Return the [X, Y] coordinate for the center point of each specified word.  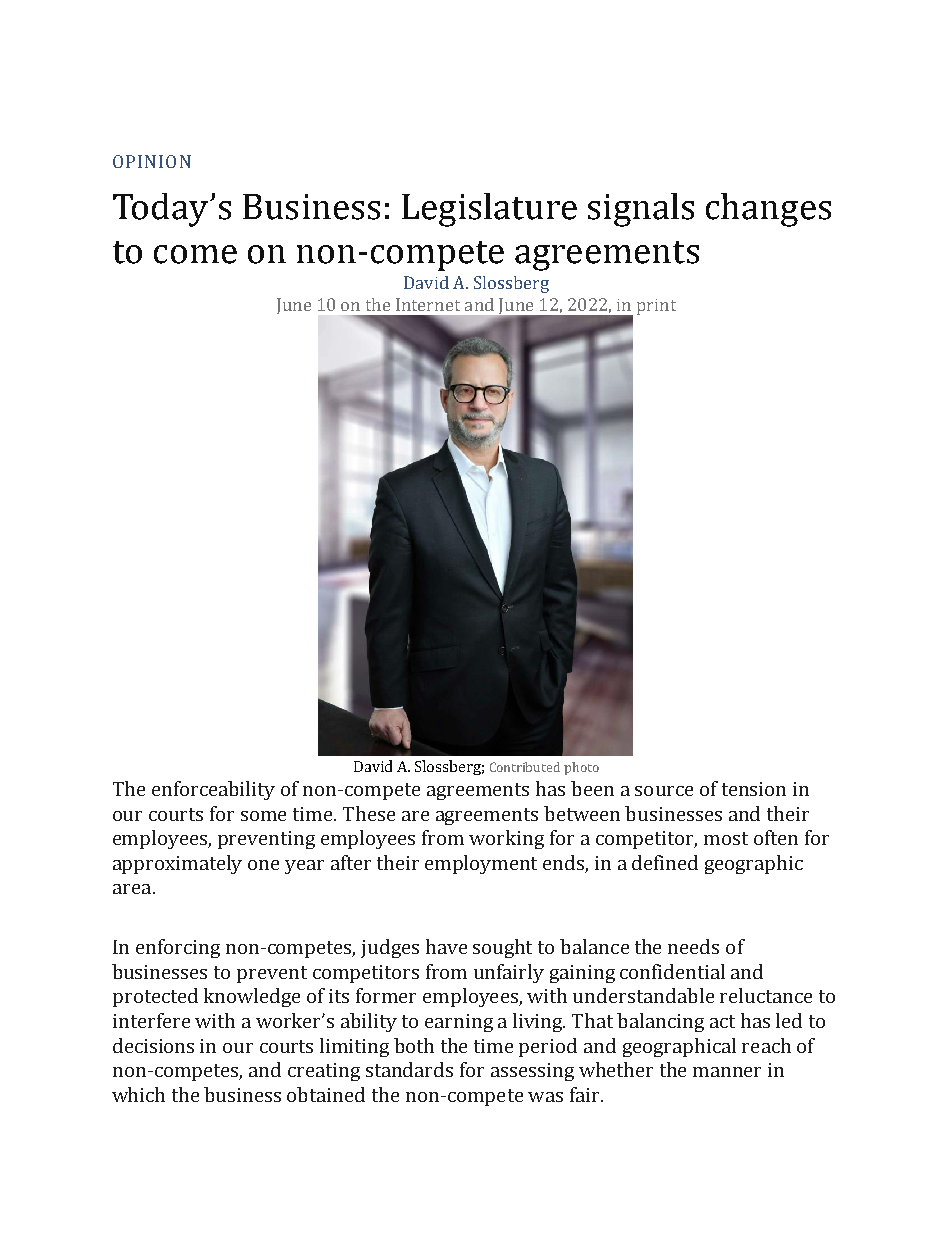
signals [641, 210]
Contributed [525, 767]
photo [581, 768]
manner [727, 1072]
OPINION [152, 161]
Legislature [489, 210]
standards [409, 1069]
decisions [153, 1045]
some [263, 816]
